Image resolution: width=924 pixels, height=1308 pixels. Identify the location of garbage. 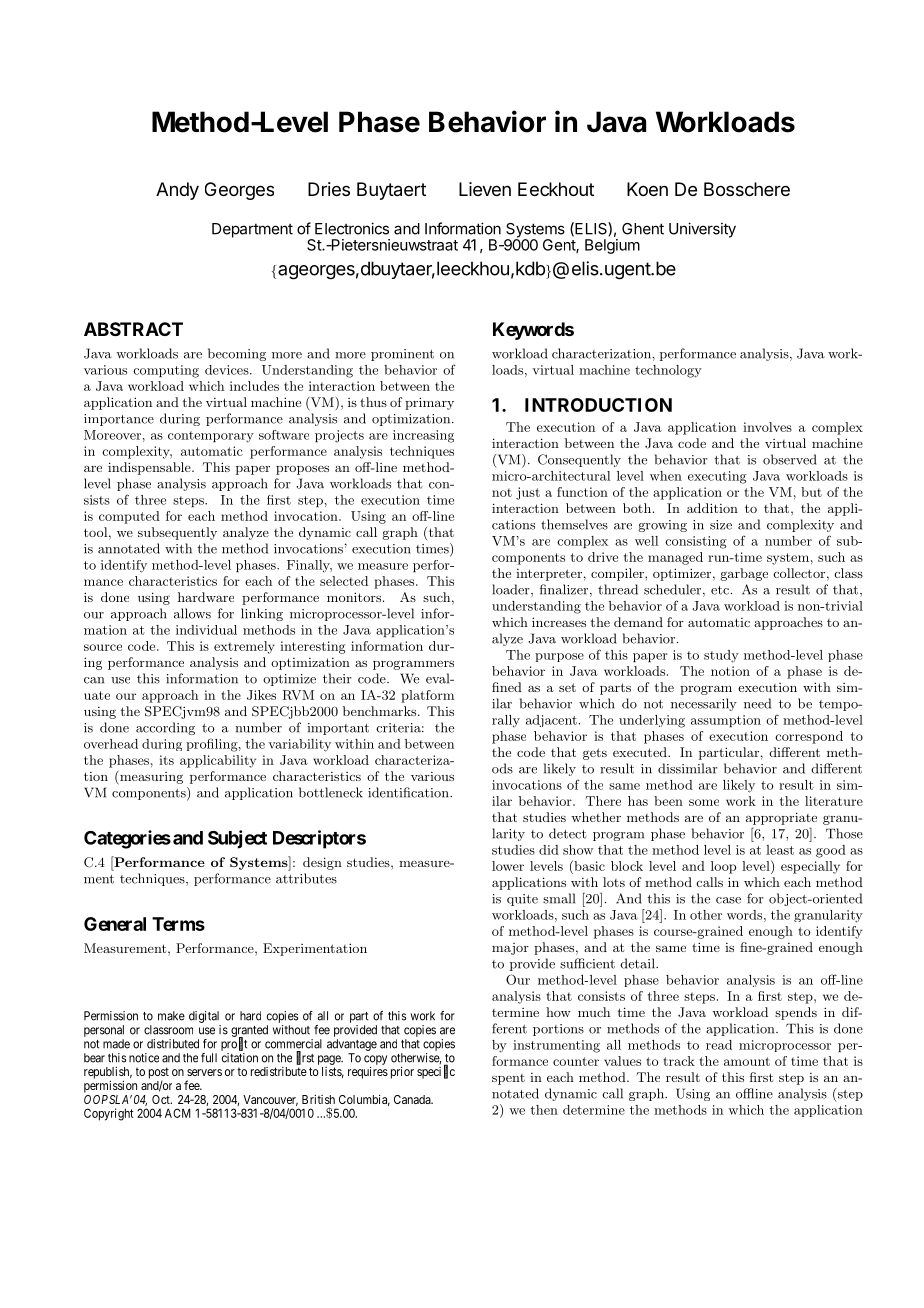
(744, 574).
